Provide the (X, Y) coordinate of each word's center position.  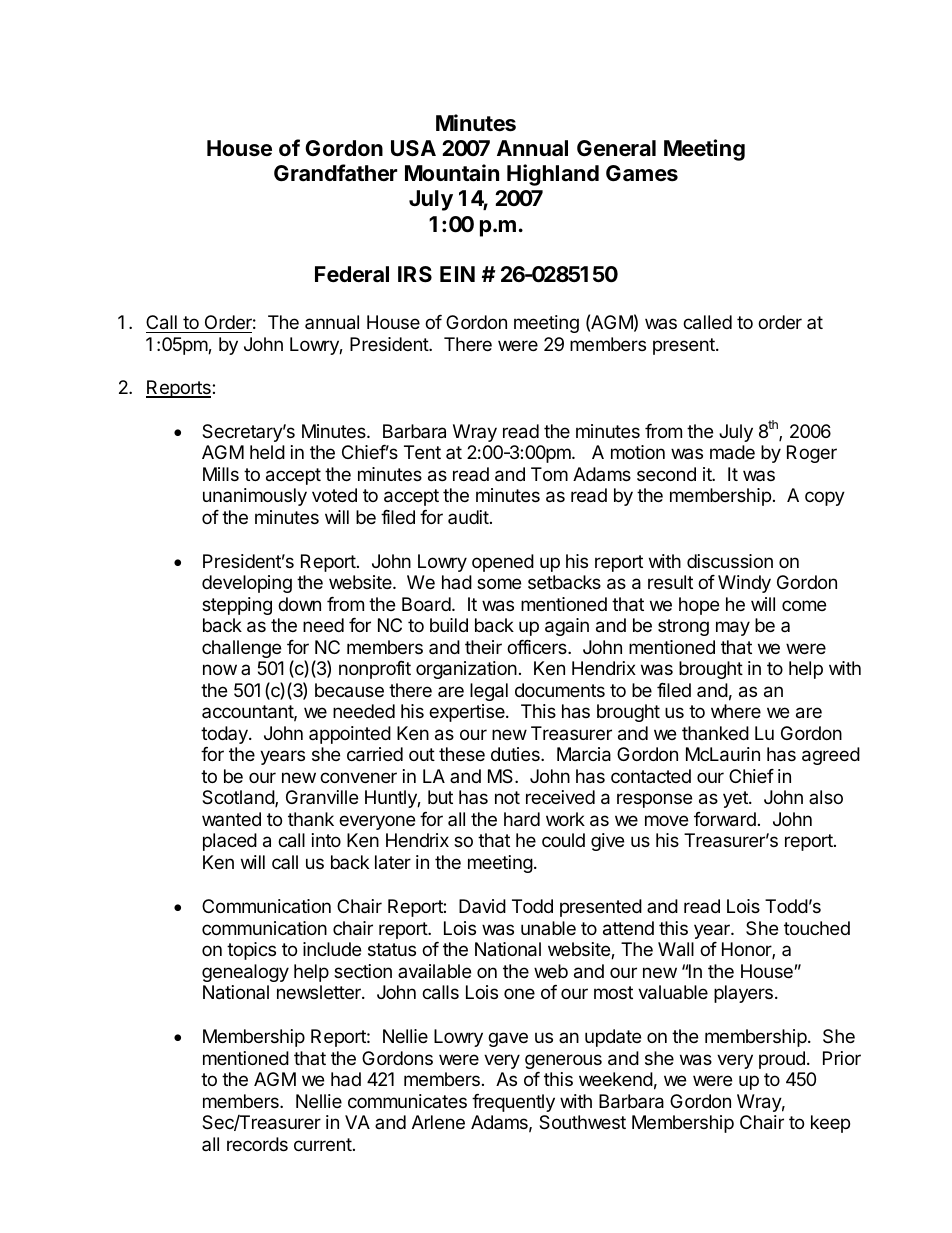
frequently (513, 1103)
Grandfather (335, 173)
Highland (553, 175)
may (733, 628)
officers (538, 647)
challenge (241, 649)
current (323, 1144)
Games (642, 173)
